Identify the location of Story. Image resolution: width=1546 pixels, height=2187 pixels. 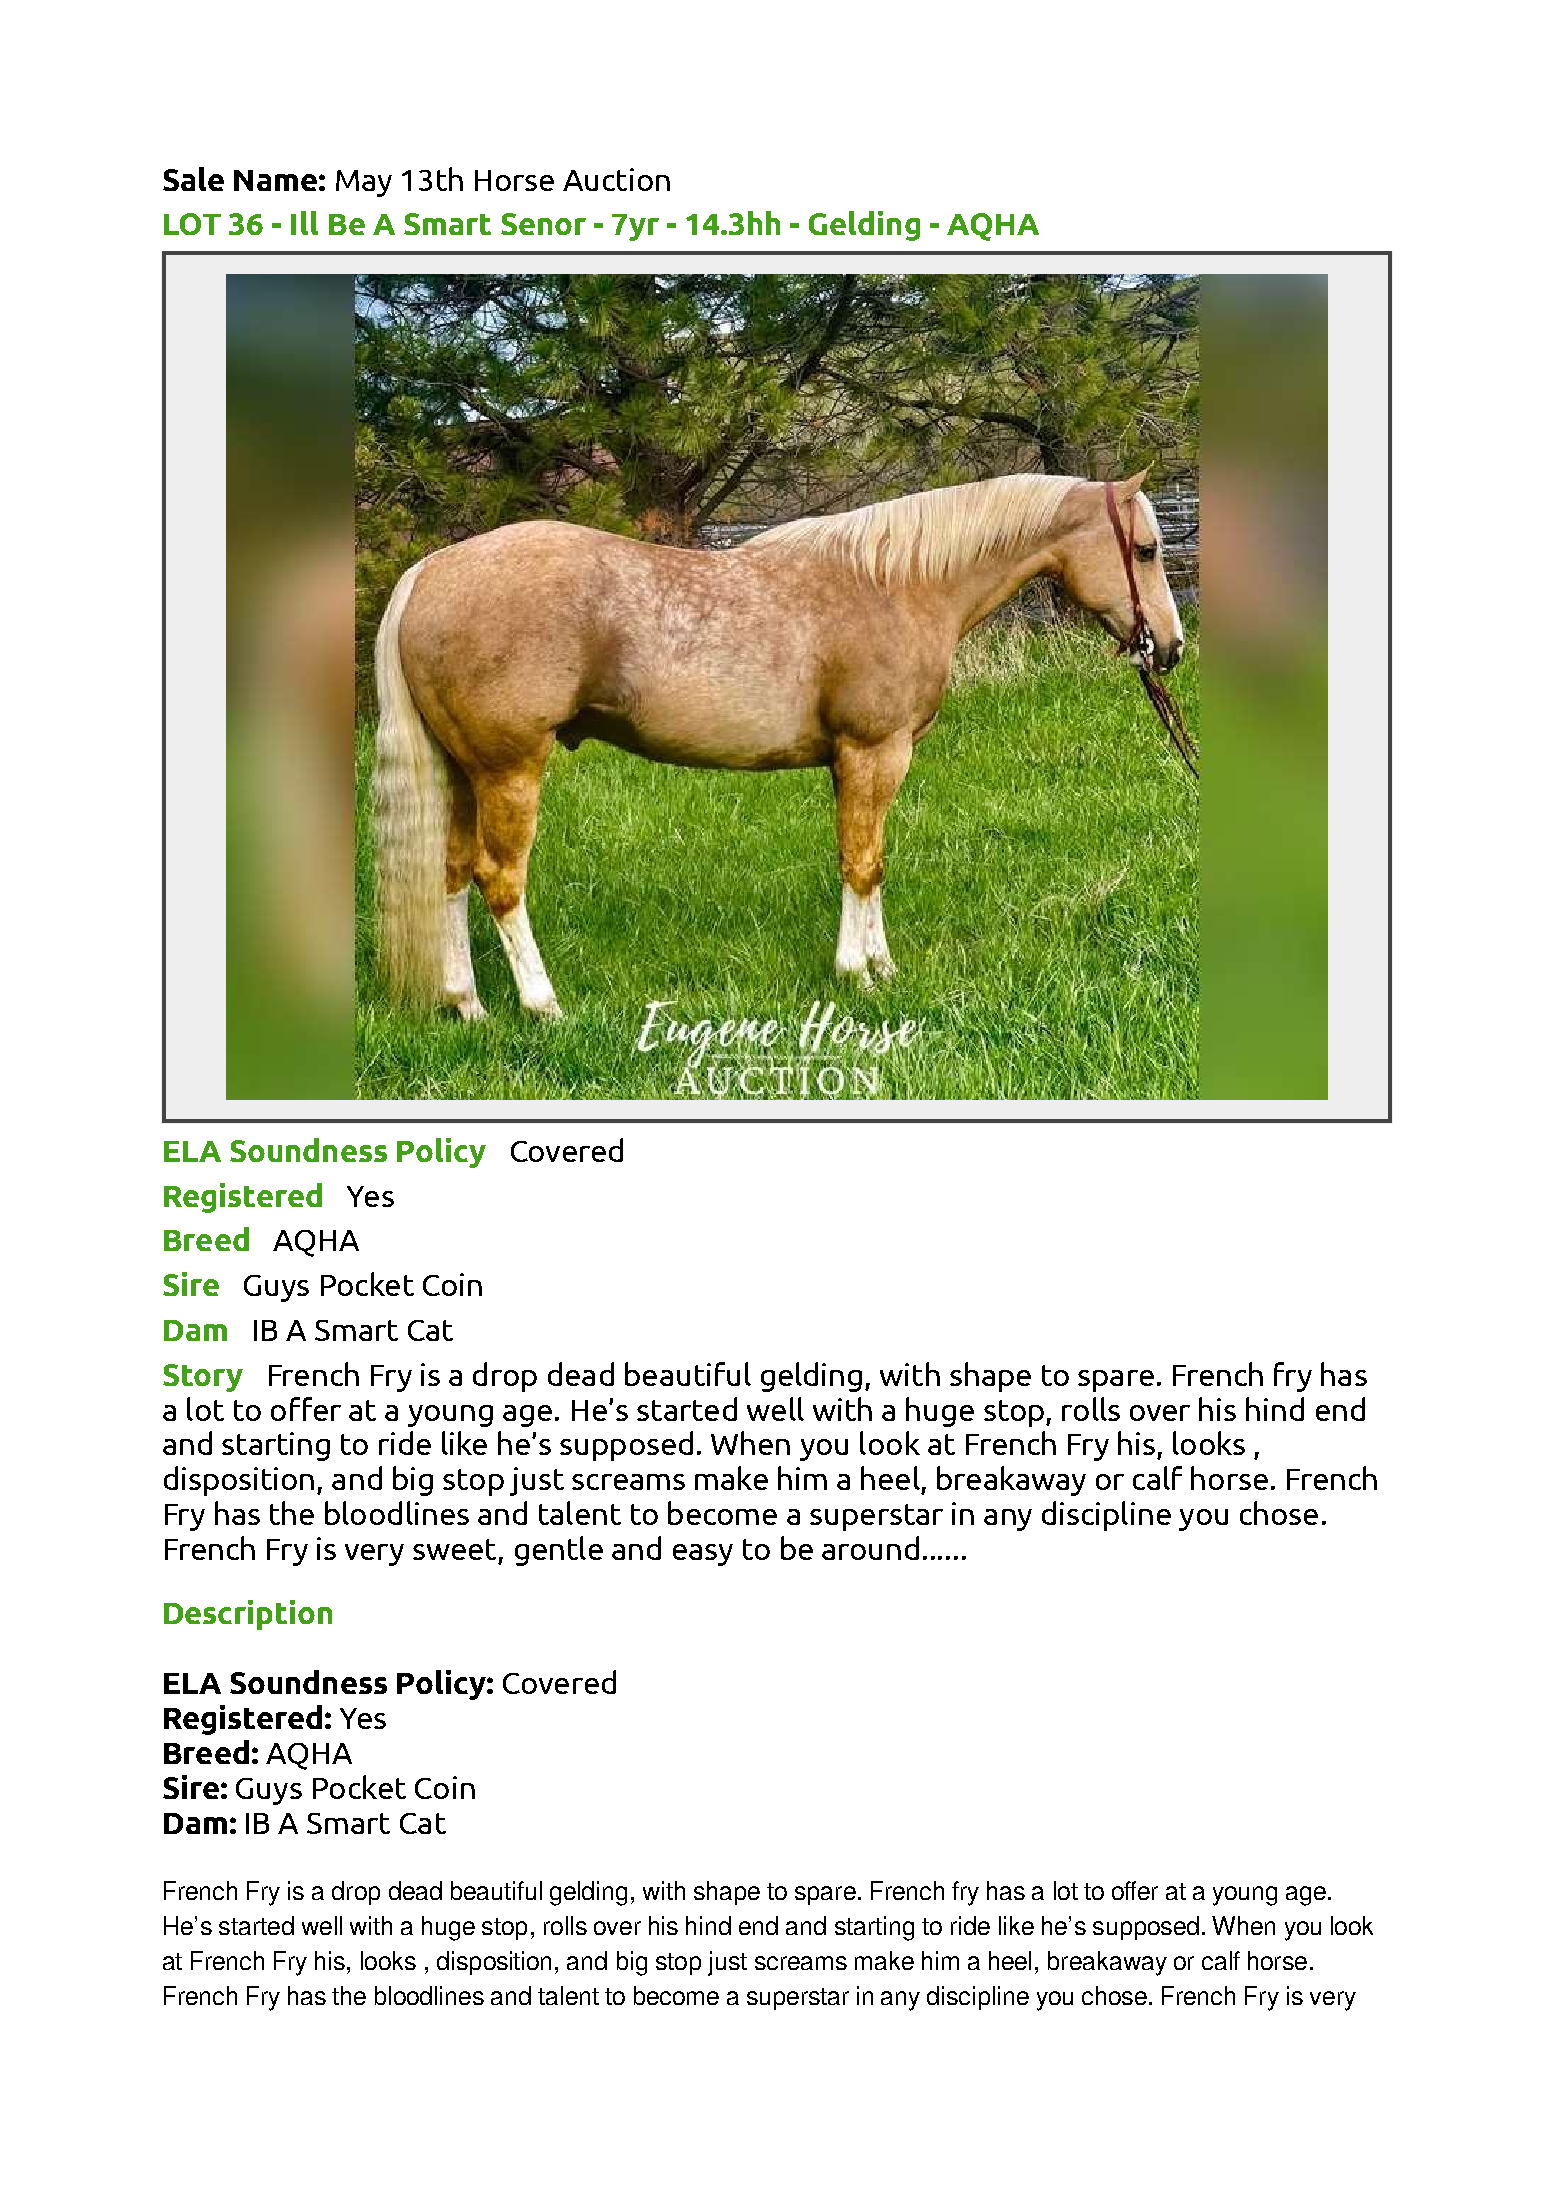
(203, 1378).
